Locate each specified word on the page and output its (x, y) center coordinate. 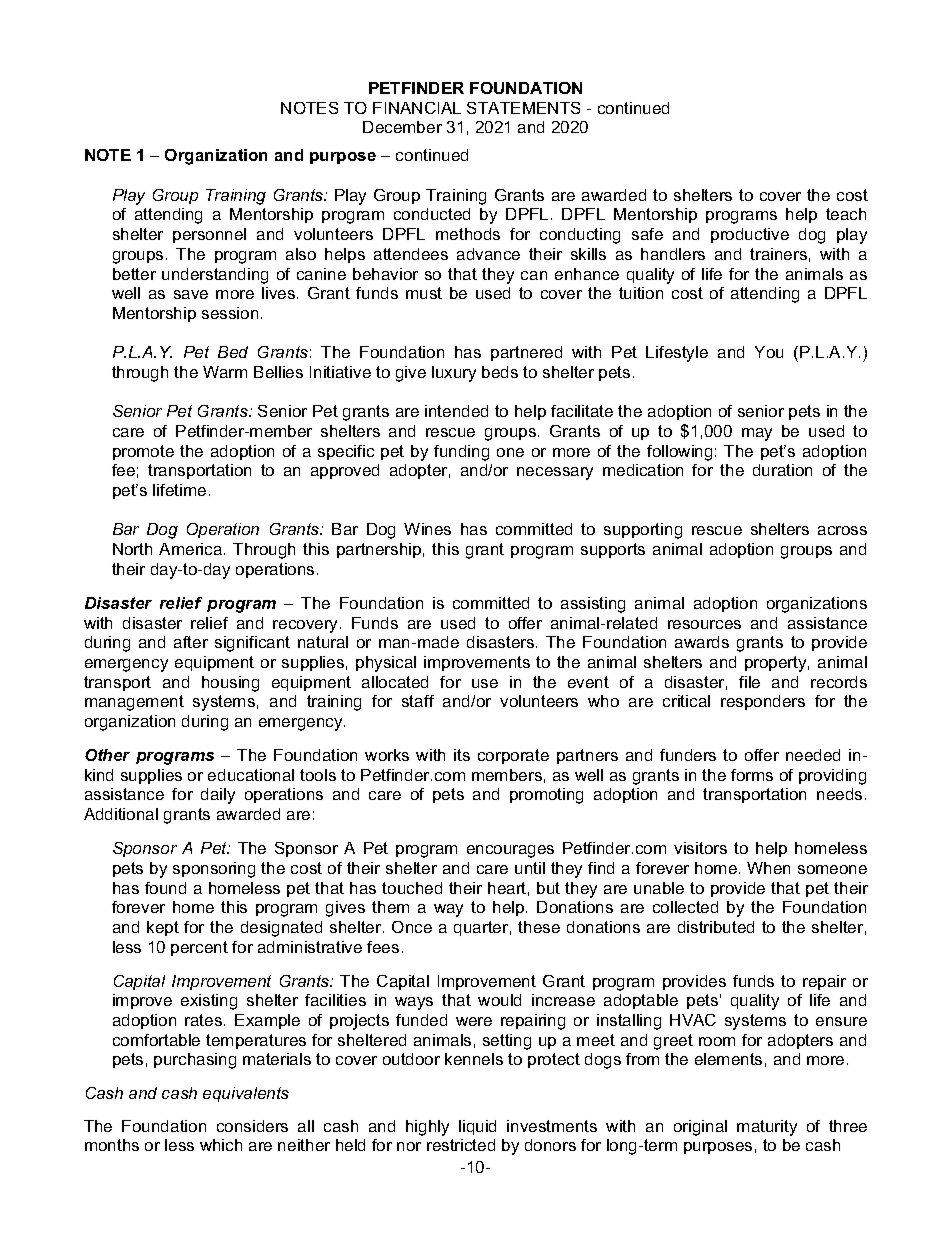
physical (386, 664)
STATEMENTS (523, 108)
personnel (209, 235)
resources (704, 624)
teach (846, 214)
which (221, 1145)
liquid (477, 1127)
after (191, 642)
